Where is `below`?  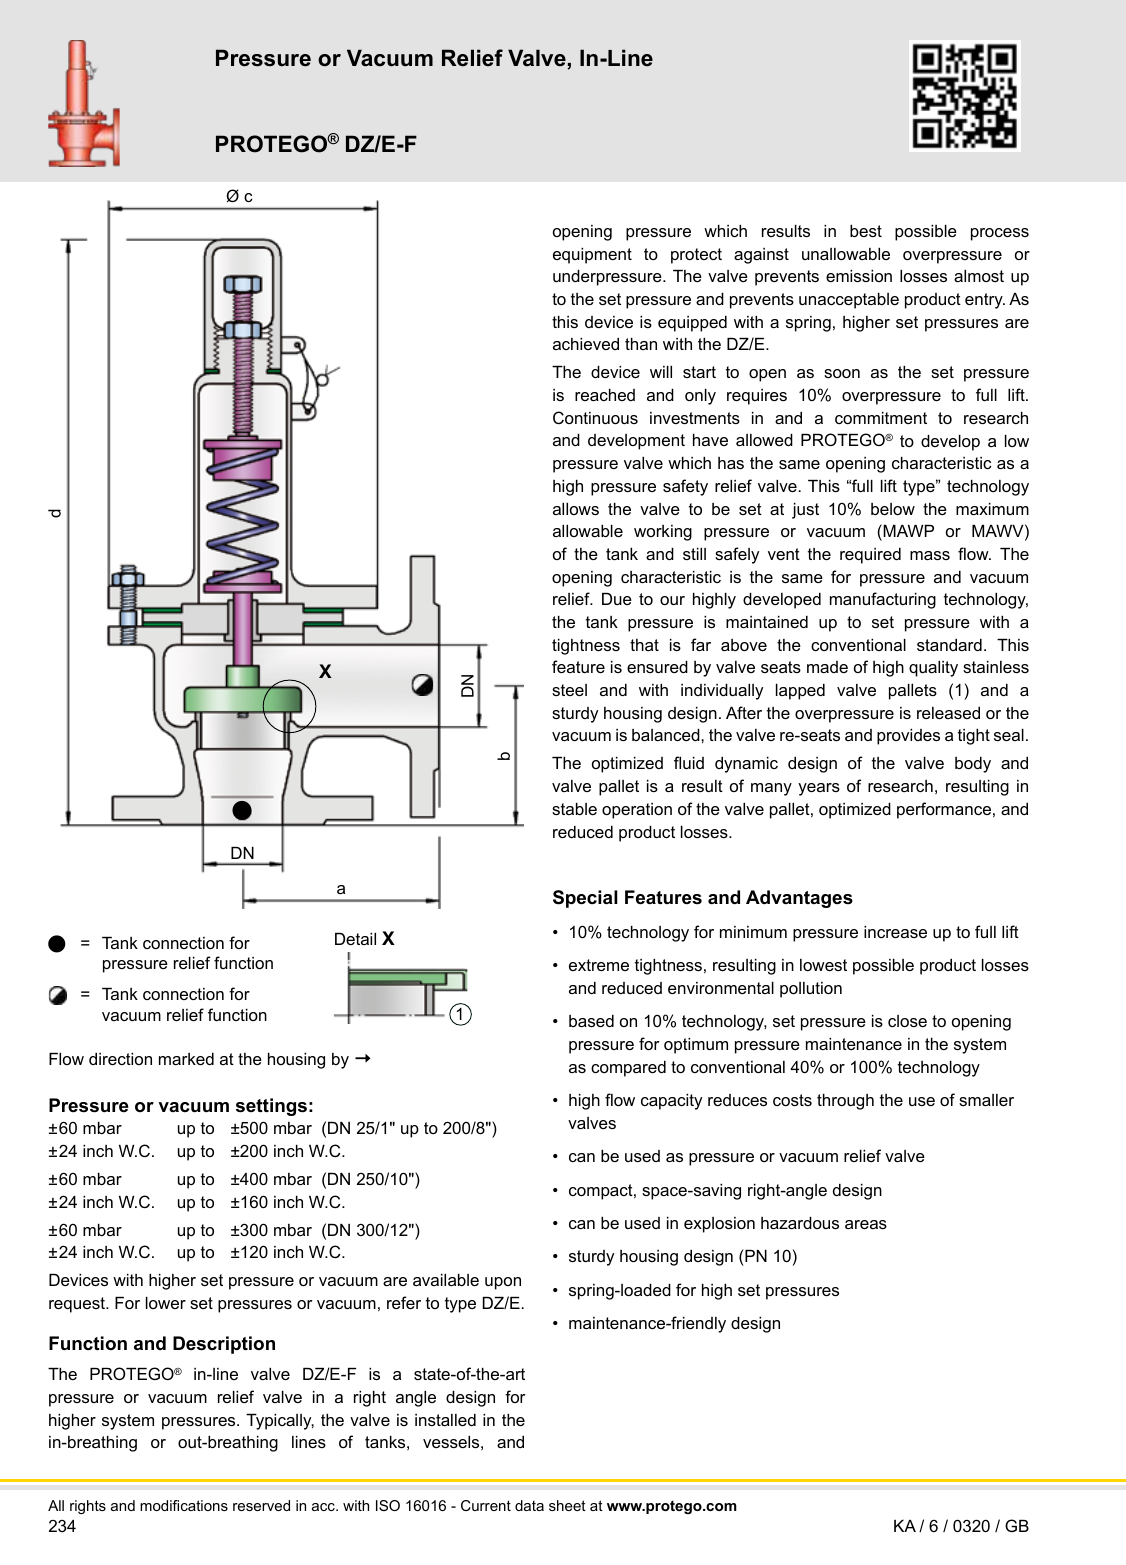 below is located at coordinates (893, 509).
